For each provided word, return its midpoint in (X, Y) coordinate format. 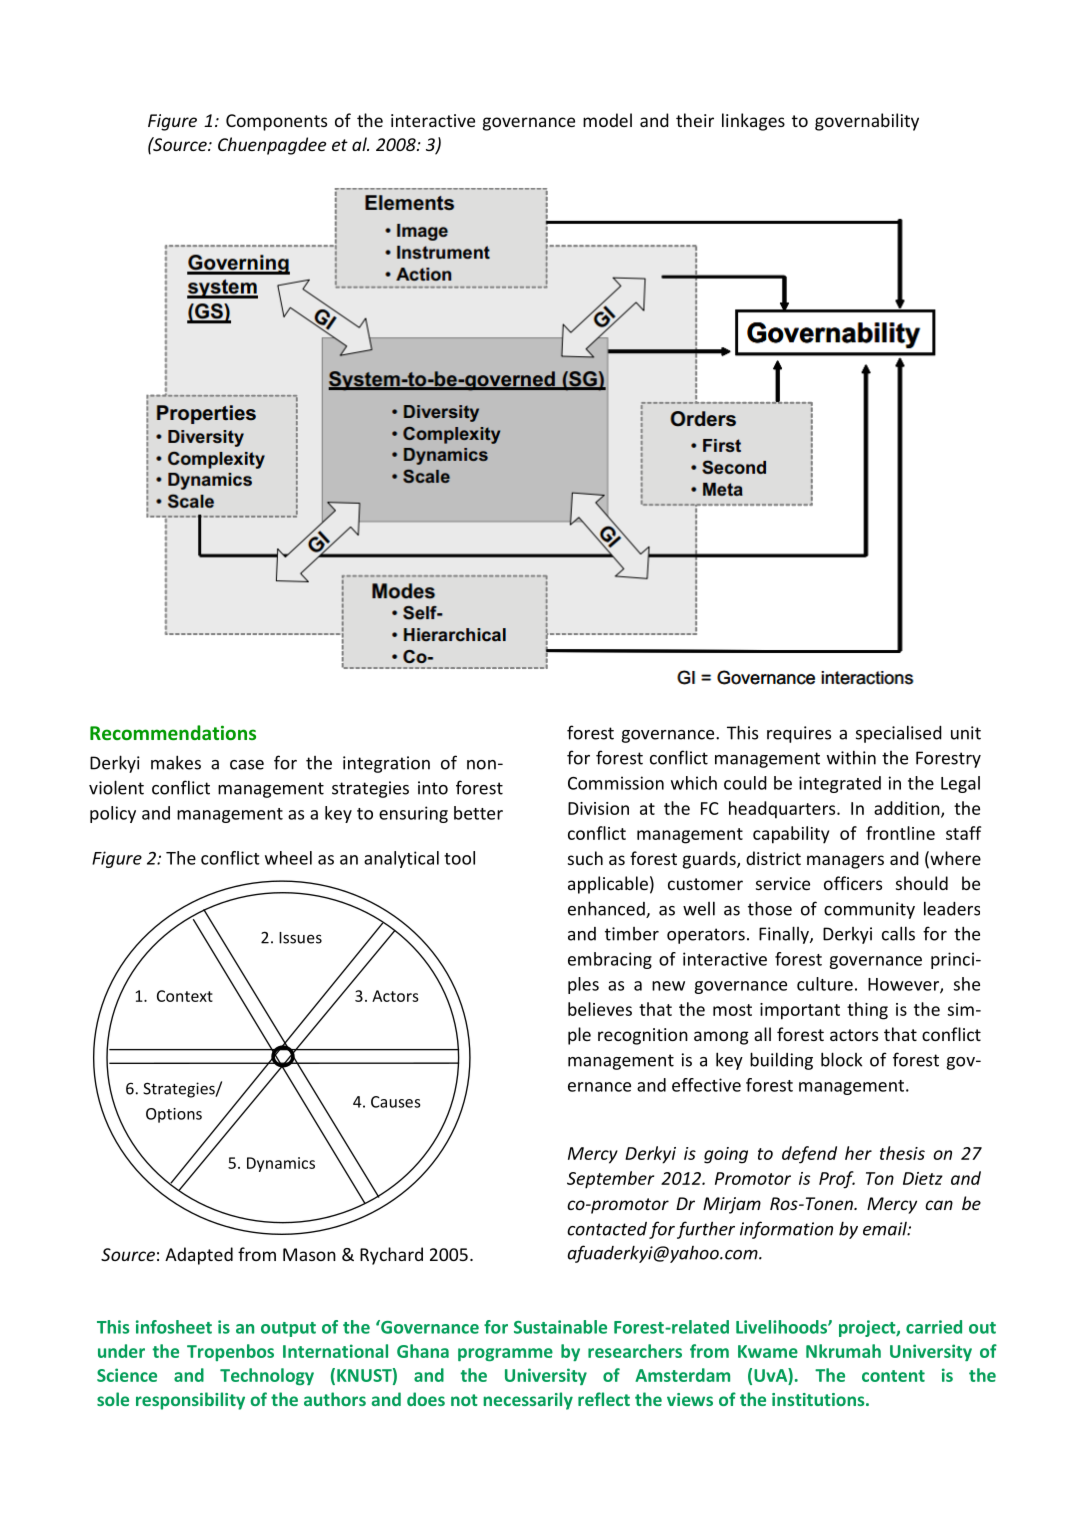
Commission (616, 783)
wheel (288, 858)
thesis (902, 1153)
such (585, 858)
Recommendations (173, 732)
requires (799, 734)
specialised (899, 734)
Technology (267, 1376)
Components (276, 122)
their (695, 120)
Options (174, 1115)
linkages (753, 122)
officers (853, 883)
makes (176, 762)
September (610, 1180)
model (607, 120)
